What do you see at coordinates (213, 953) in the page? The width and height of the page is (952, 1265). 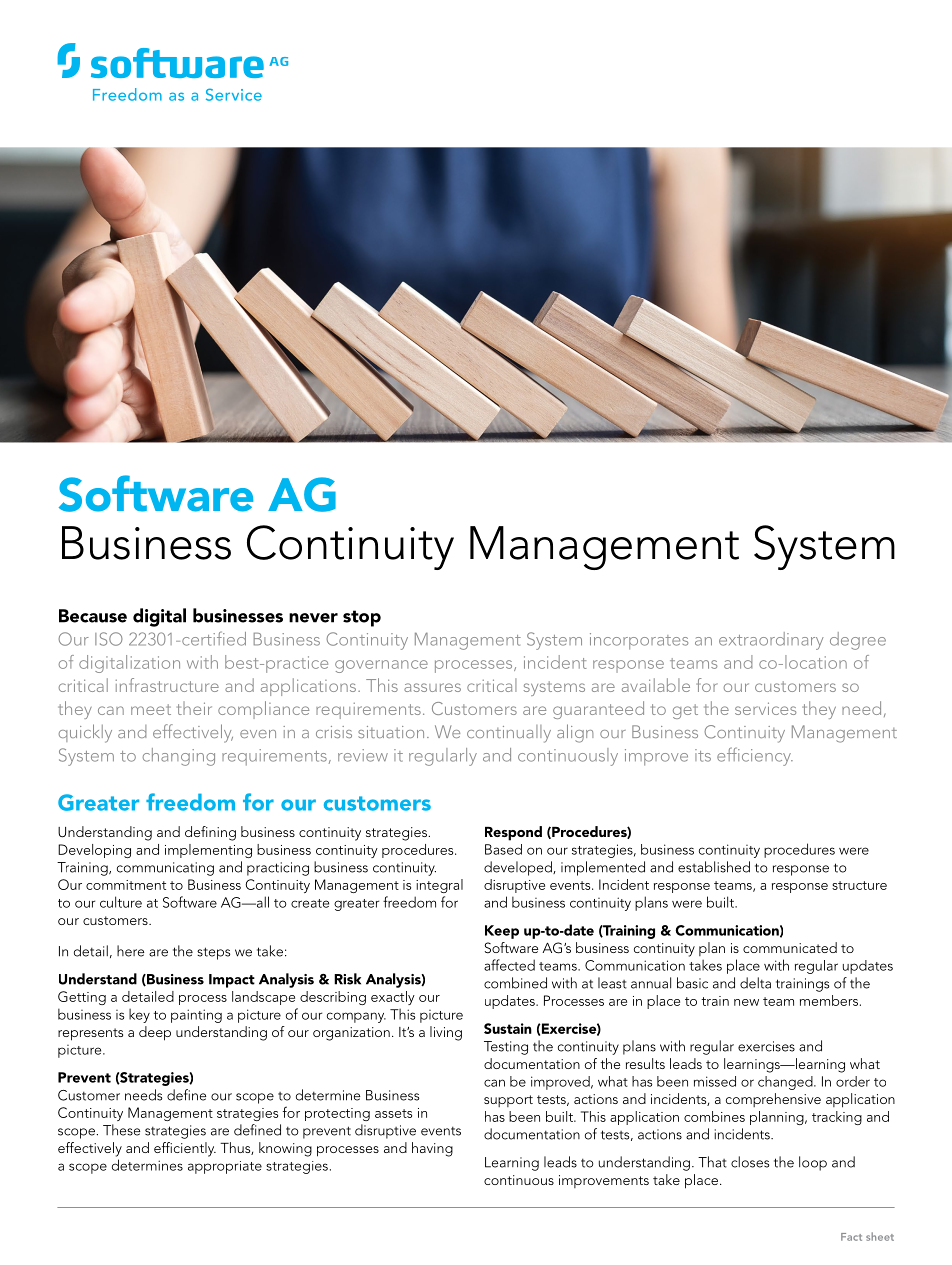 I see `steps` at bounding box center [213, 953].
